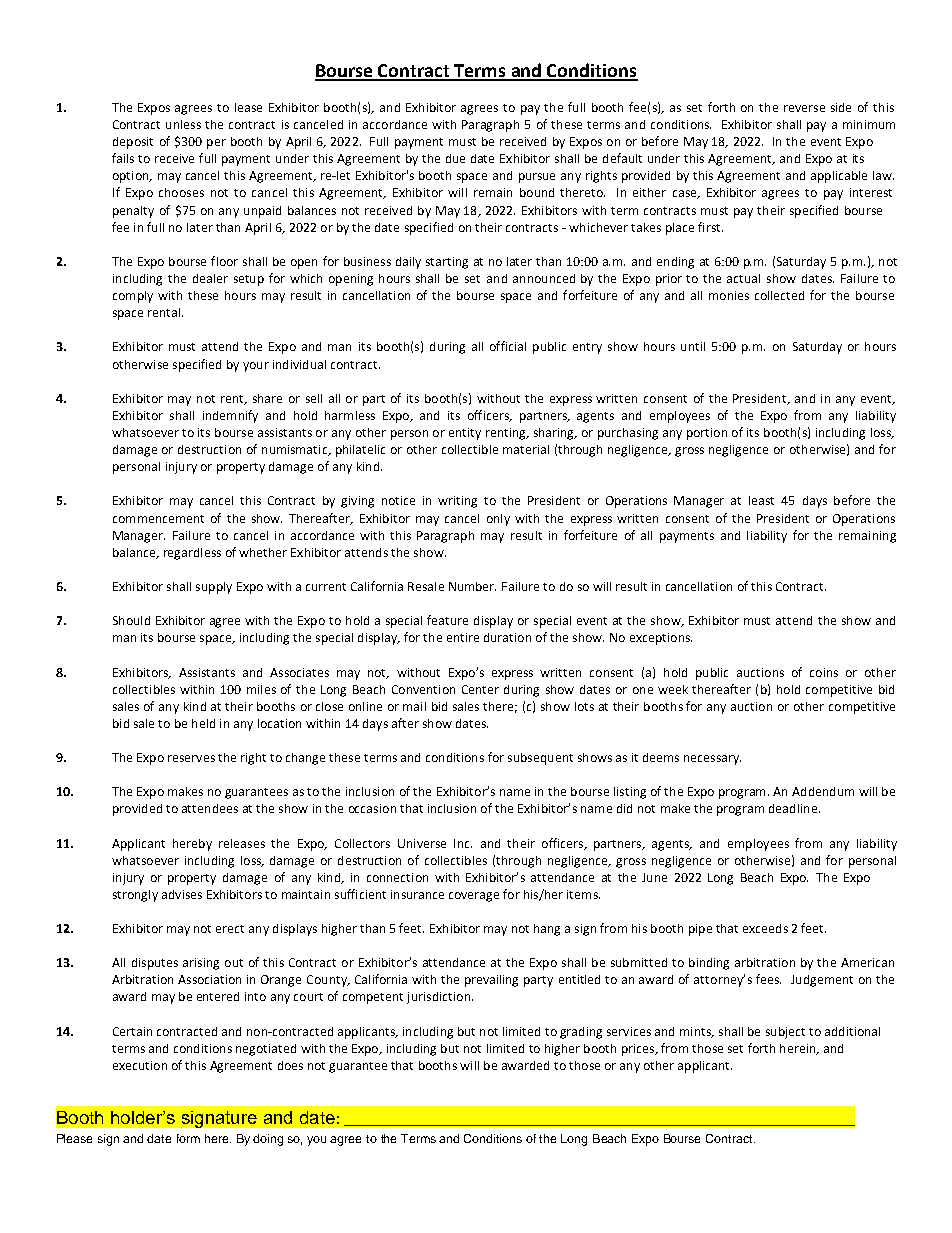 The width and height of the screenshot is (952, 1233). What do you see at coordinates (188, 1138) in the screenshot?
I see `form` at bounding box center [188, 1138].
